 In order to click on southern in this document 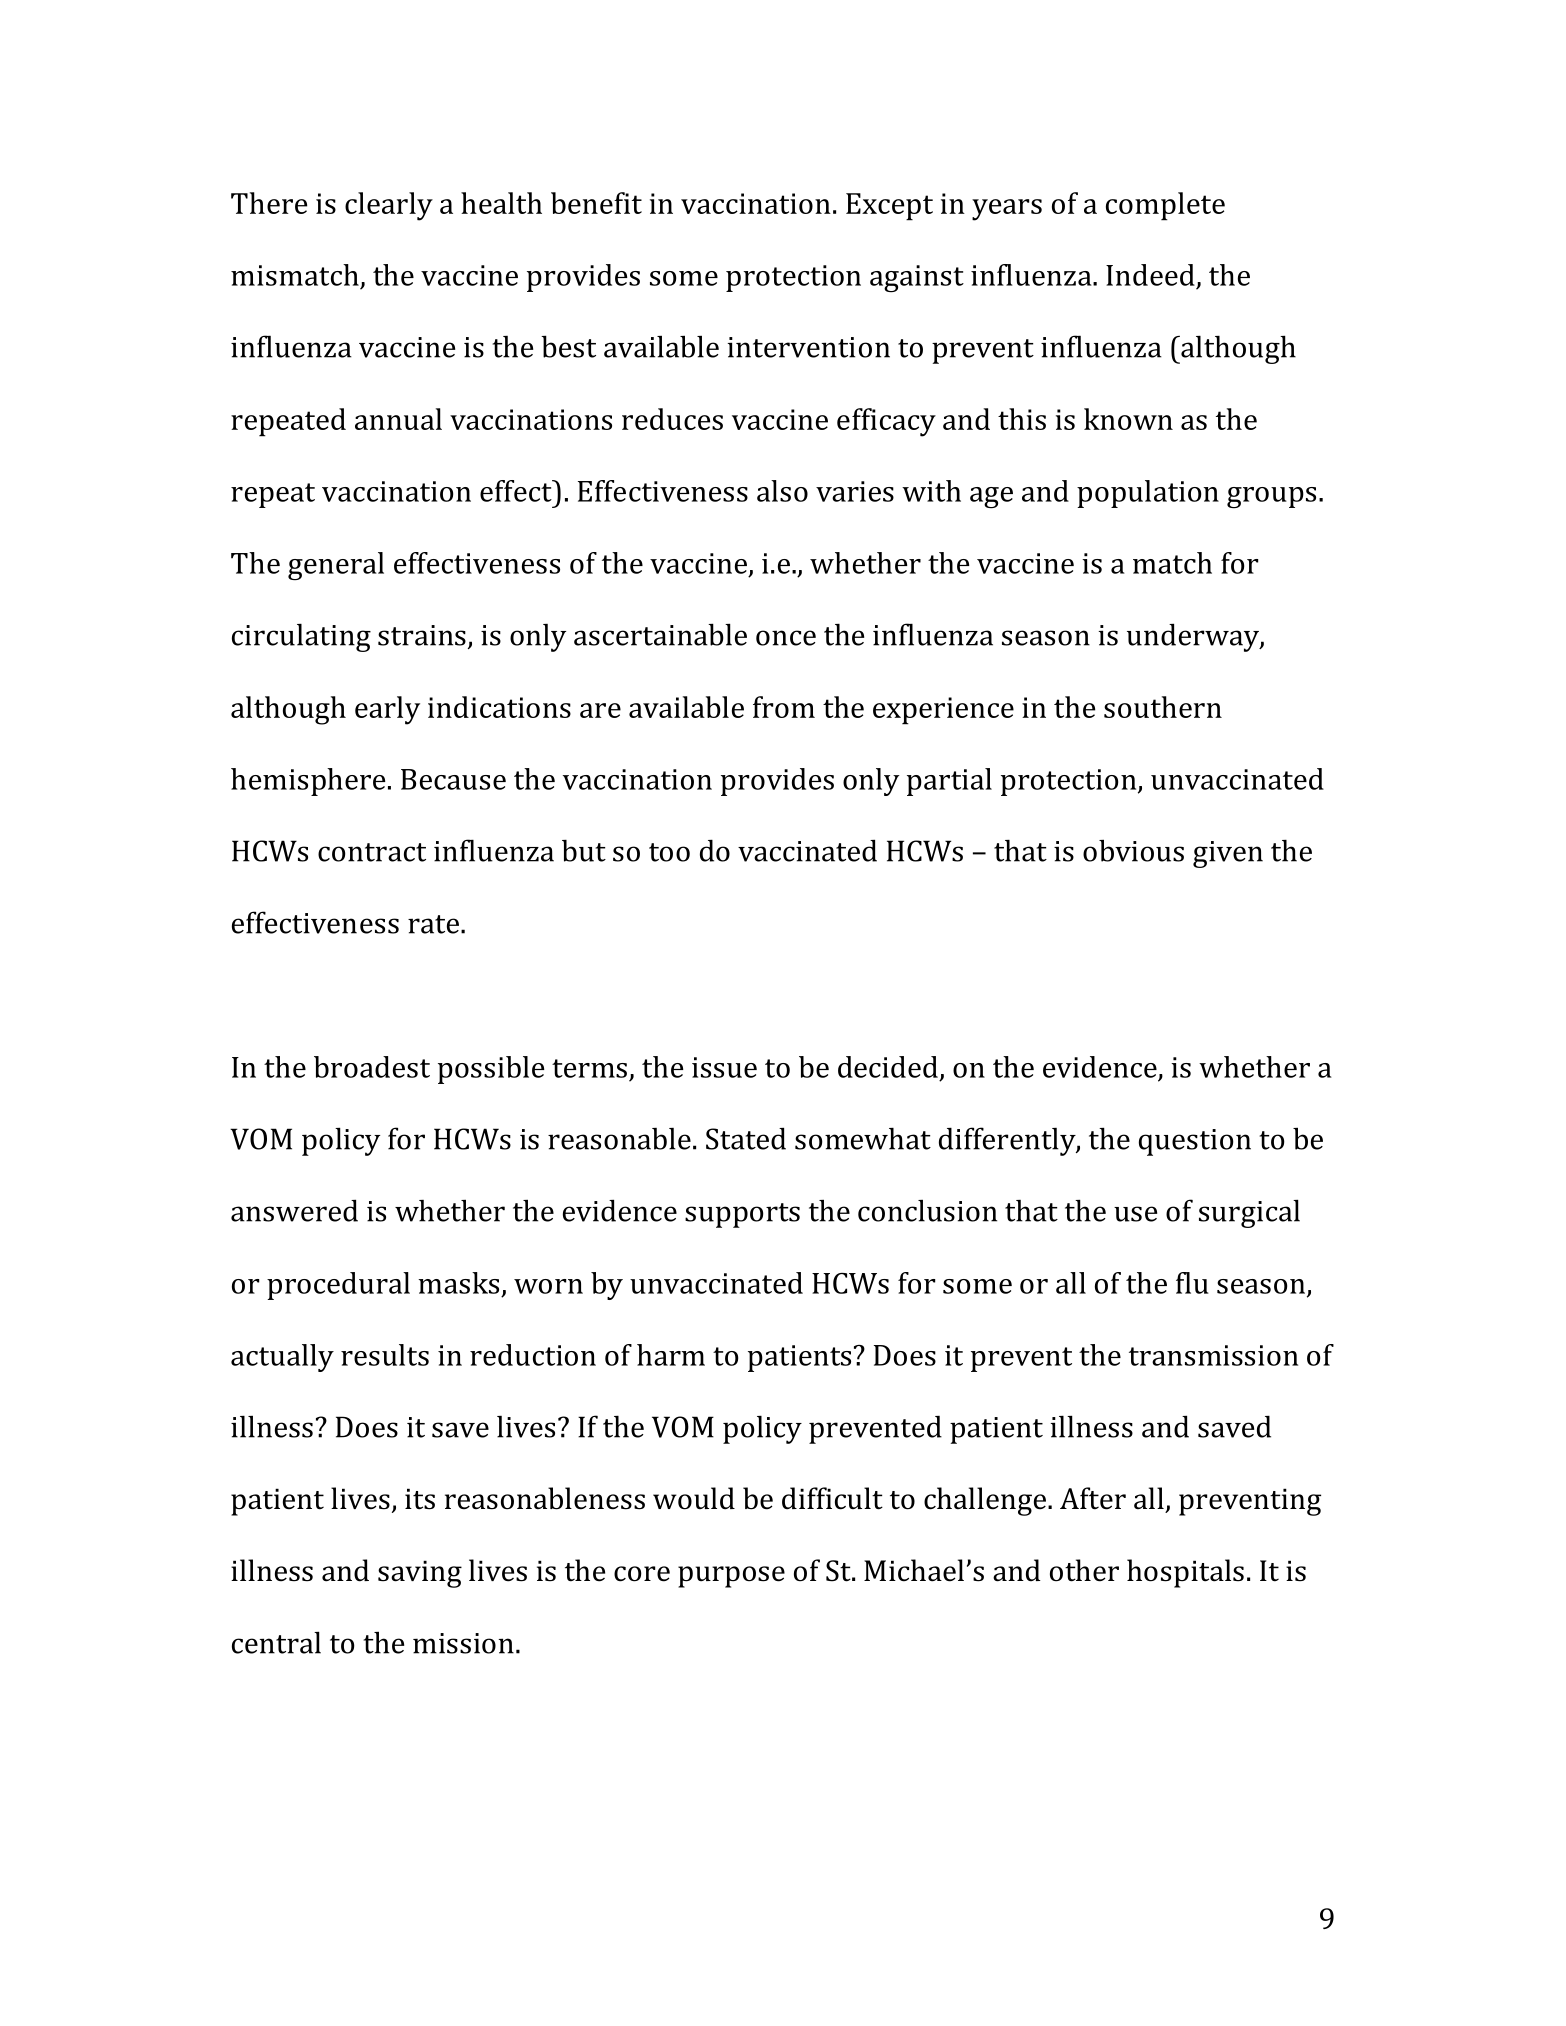, I will do `click(1163, 707)`.
